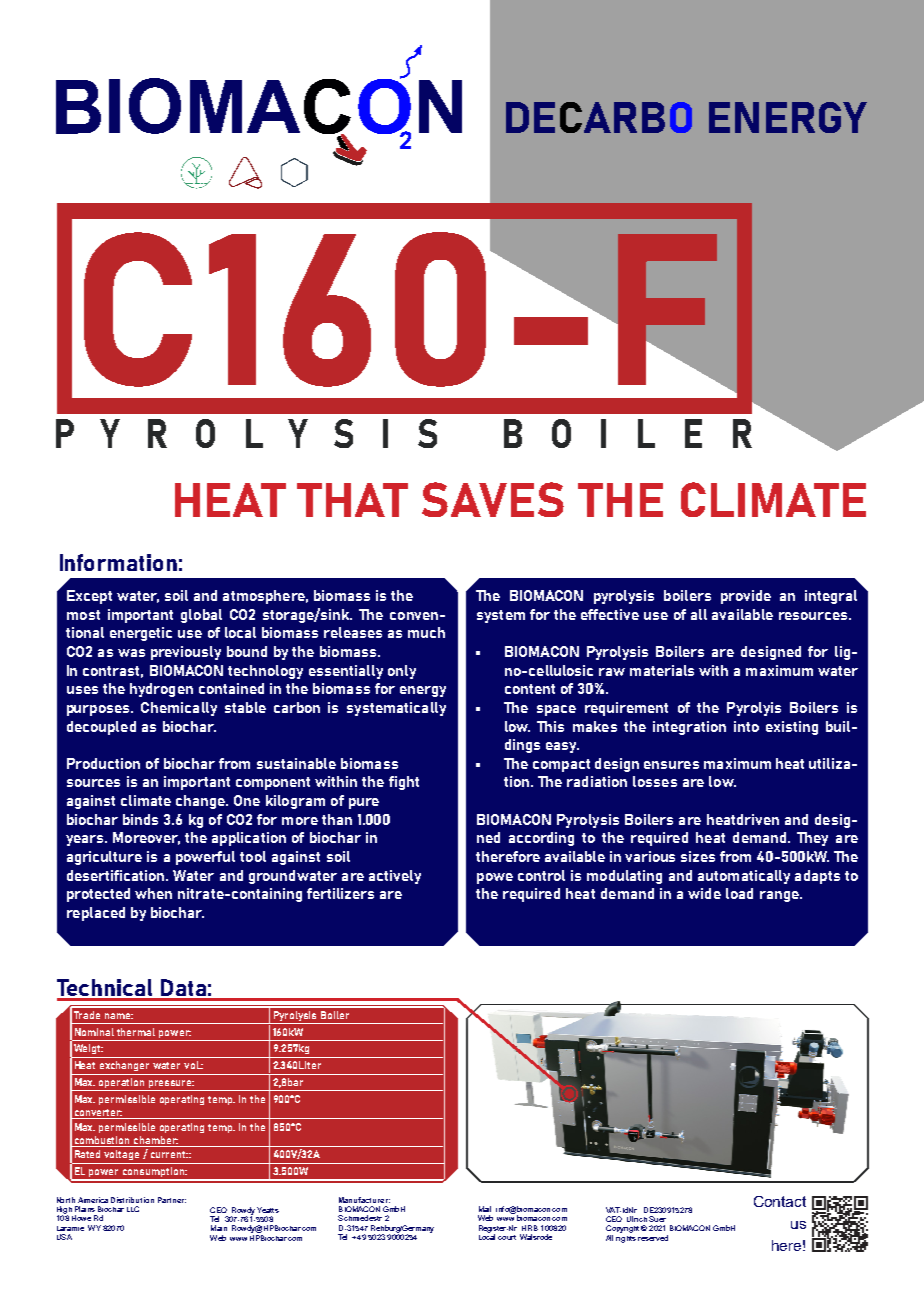 This document has width=924, height=1308. What do you see at coordinates (395, 877) in the document?
I see `actively` at bounding box center [395, 877].
